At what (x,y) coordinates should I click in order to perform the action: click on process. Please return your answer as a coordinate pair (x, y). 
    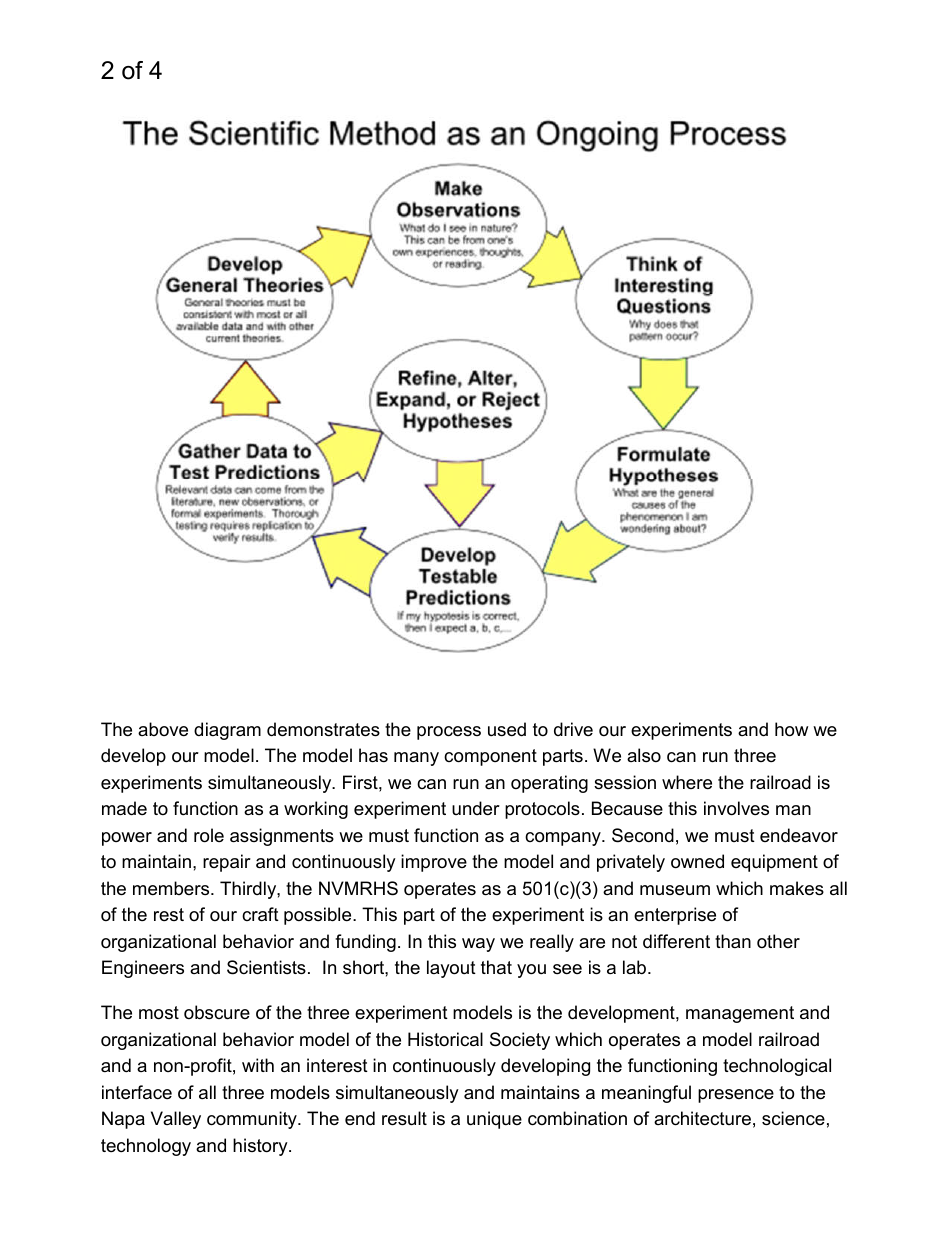
    Looking at the image, I should click on (449, 733).
